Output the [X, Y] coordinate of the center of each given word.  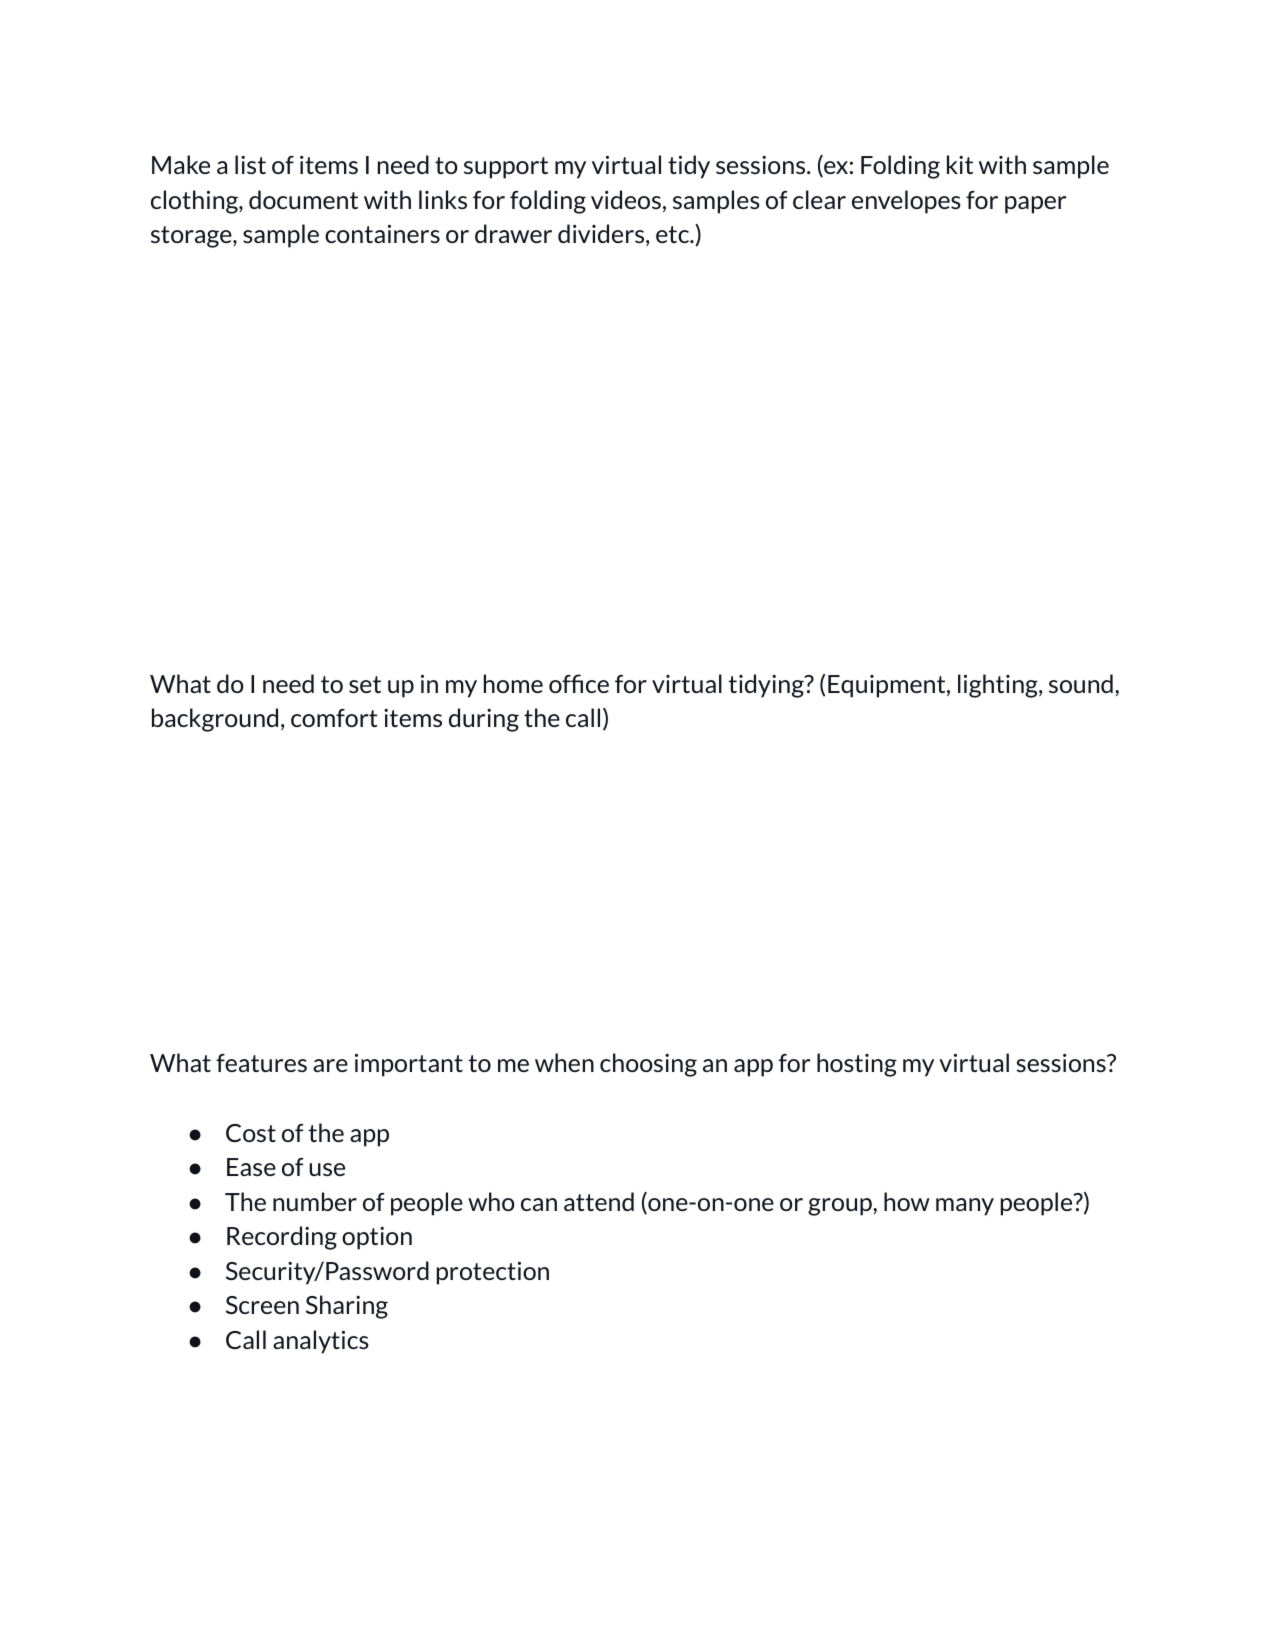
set [365, 684]
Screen [262, 1305]
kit [960, 164]
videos [626, 199]
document [303, 199]
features [261, 1063]
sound [1081, 683]
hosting [857, 1065]
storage [192, 237]
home [513, 683]
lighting [999, 686]
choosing [648, 1065]
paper [1035, 205]
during [484, 720]
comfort [334, 718]
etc [673, 234]
